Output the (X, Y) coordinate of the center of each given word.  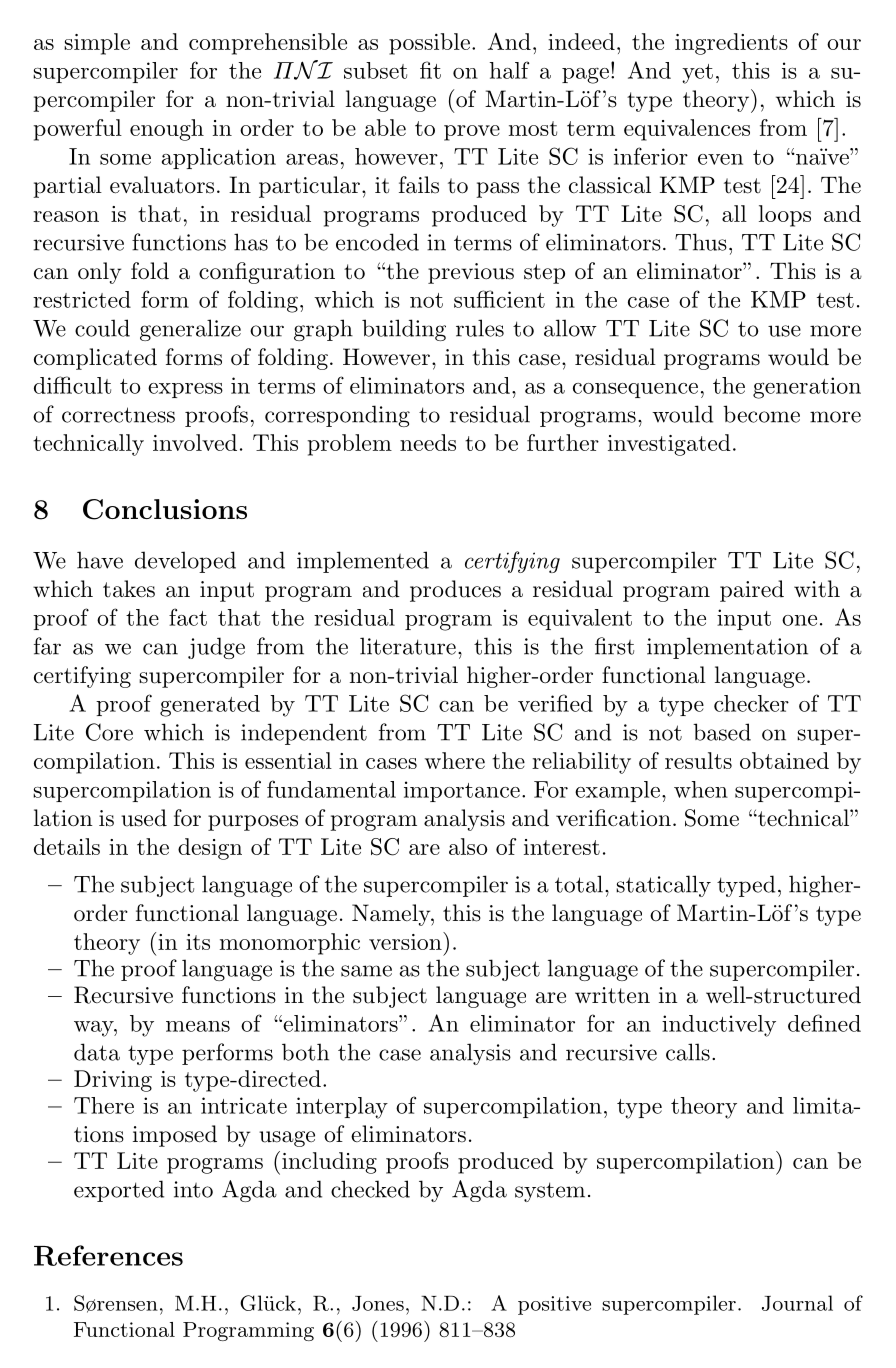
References (108, 1255)
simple (97, 44)
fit (430, 70)
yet (697, 74)
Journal (797, 1303)
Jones (378, 1303)
